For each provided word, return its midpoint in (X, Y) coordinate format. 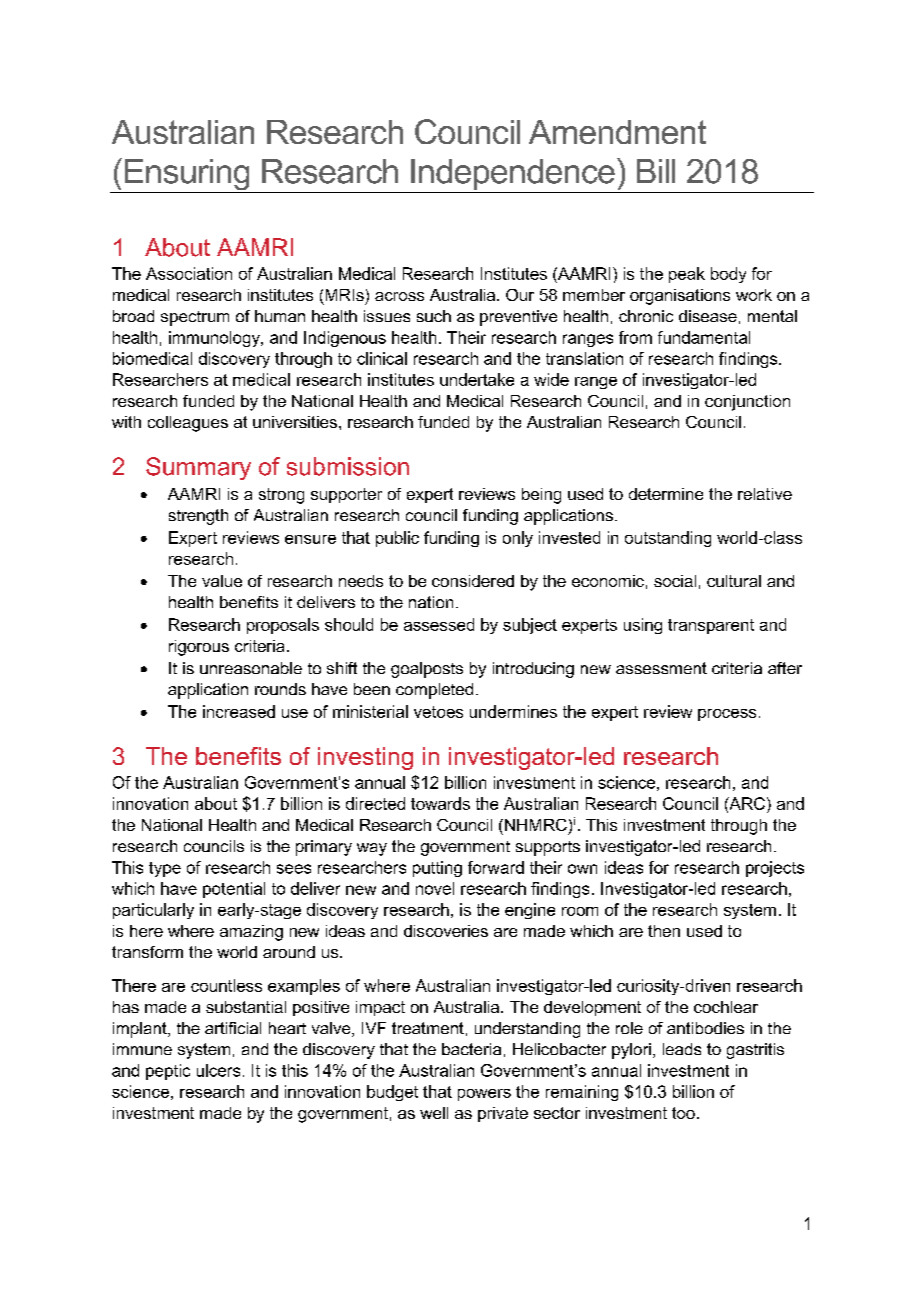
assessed (439, 624)
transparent (711, 626)
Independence (513, 176)
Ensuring (187, 176)
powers (484, 1095)
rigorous (199, 648)
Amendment (617, 132)
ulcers (218, 1070)
